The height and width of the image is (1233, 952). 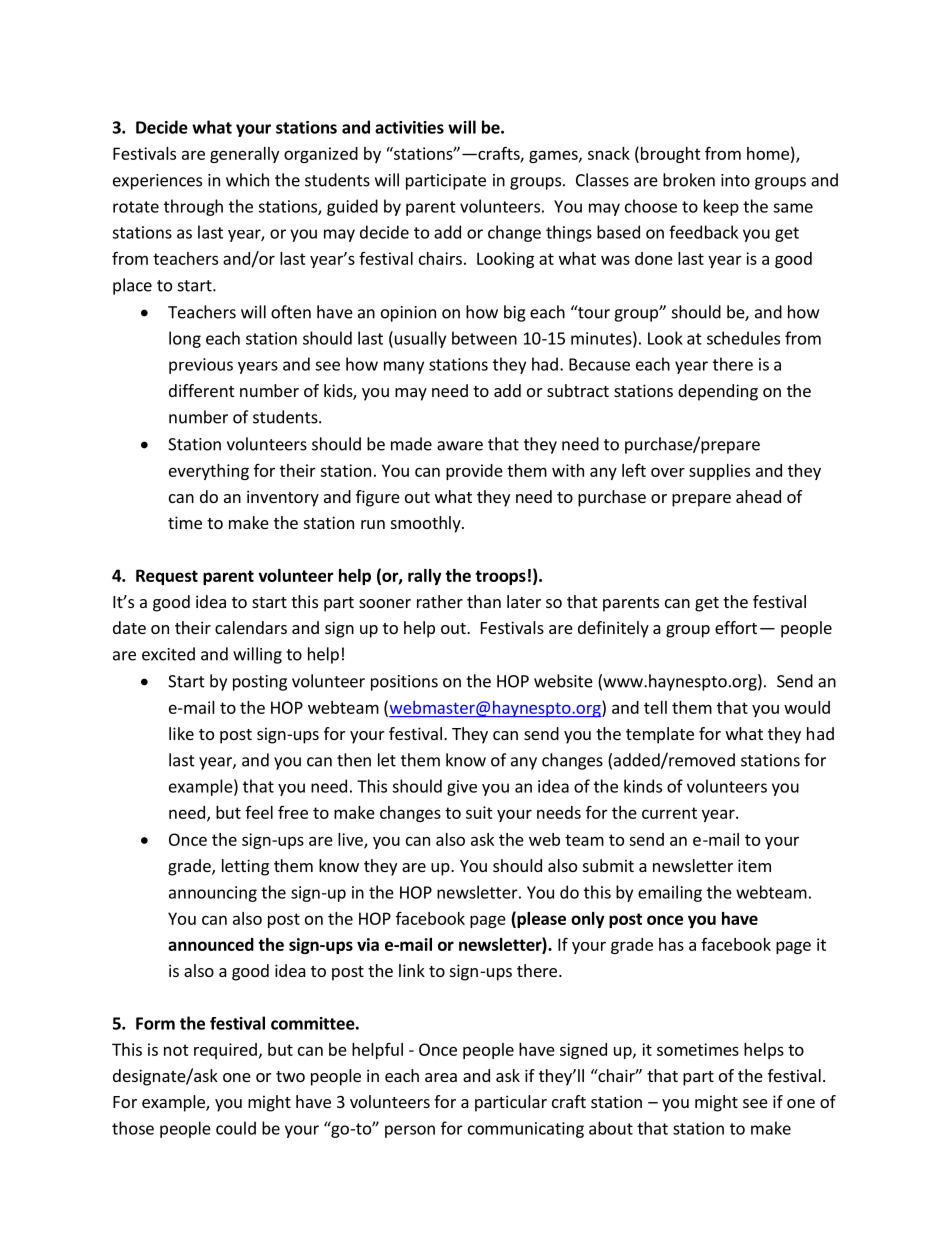 I want to click on give, so click(x=462, y=788).
